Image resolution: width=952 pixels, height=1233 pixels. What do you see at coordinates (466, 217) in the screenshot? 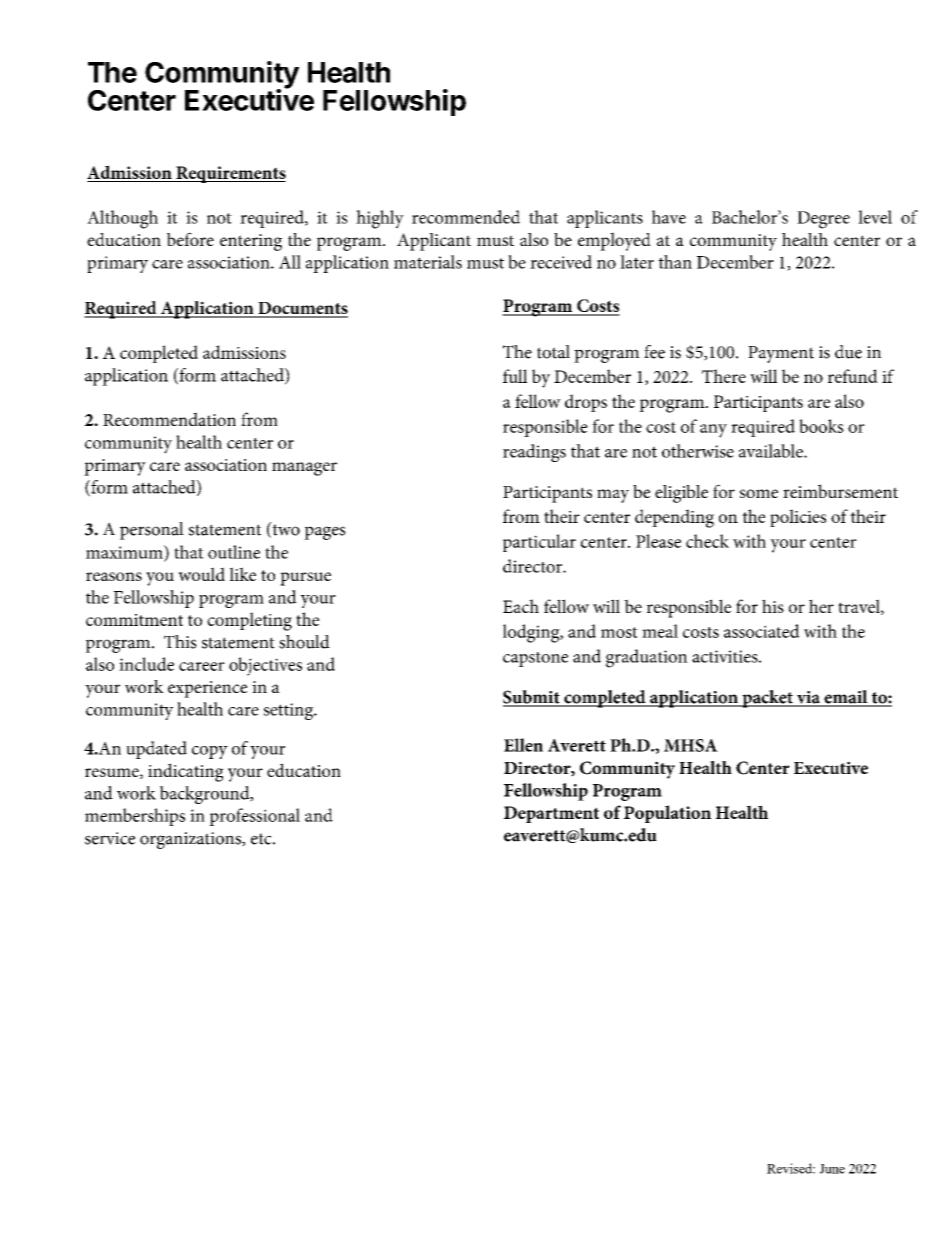
I see `recommended` at bounding box center [466, 217].
